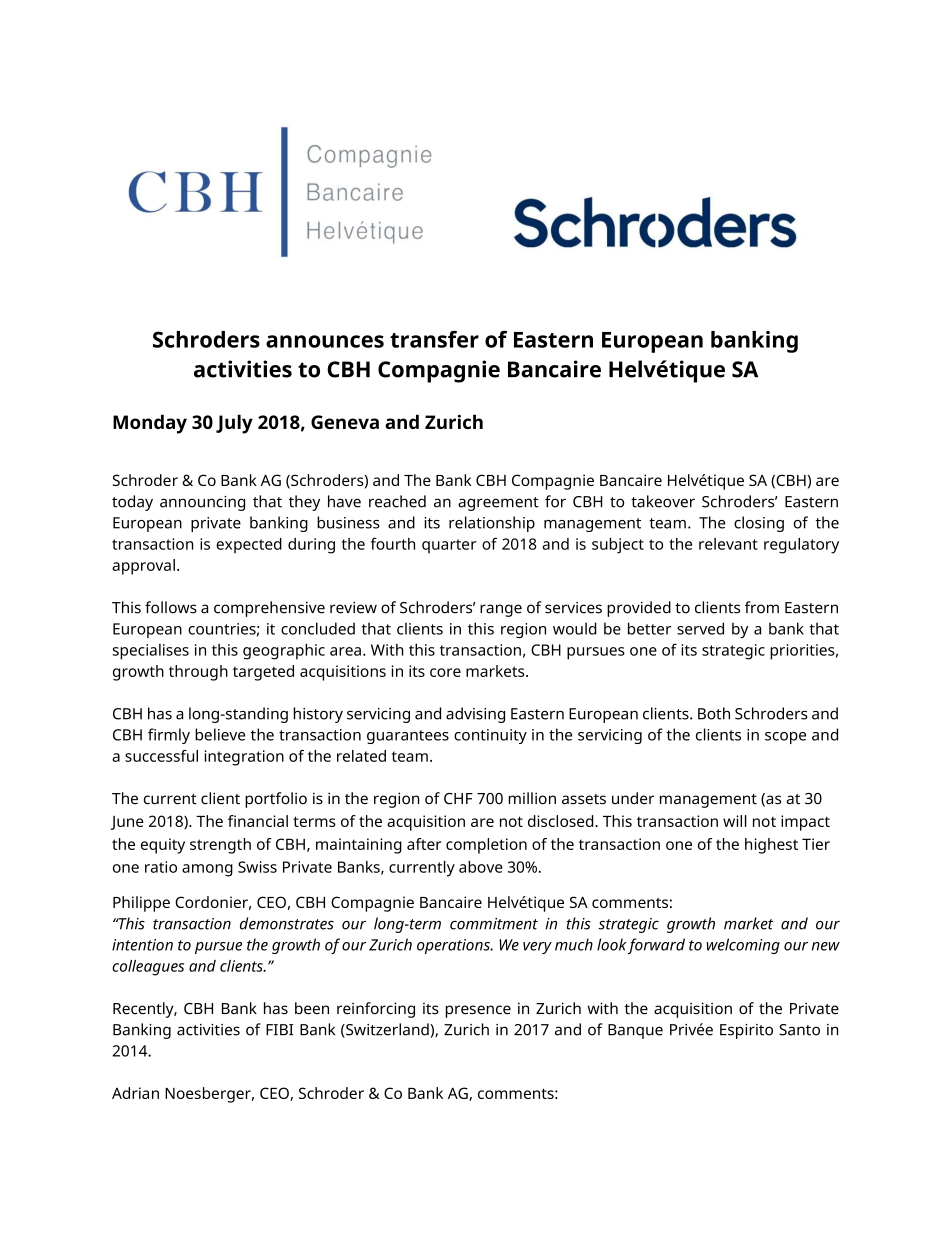 This document has height=1233, width=952. What do you see at coordinates (135, 1093) in the document?
I see `Adrian` at bounding box center [135, 1093].
